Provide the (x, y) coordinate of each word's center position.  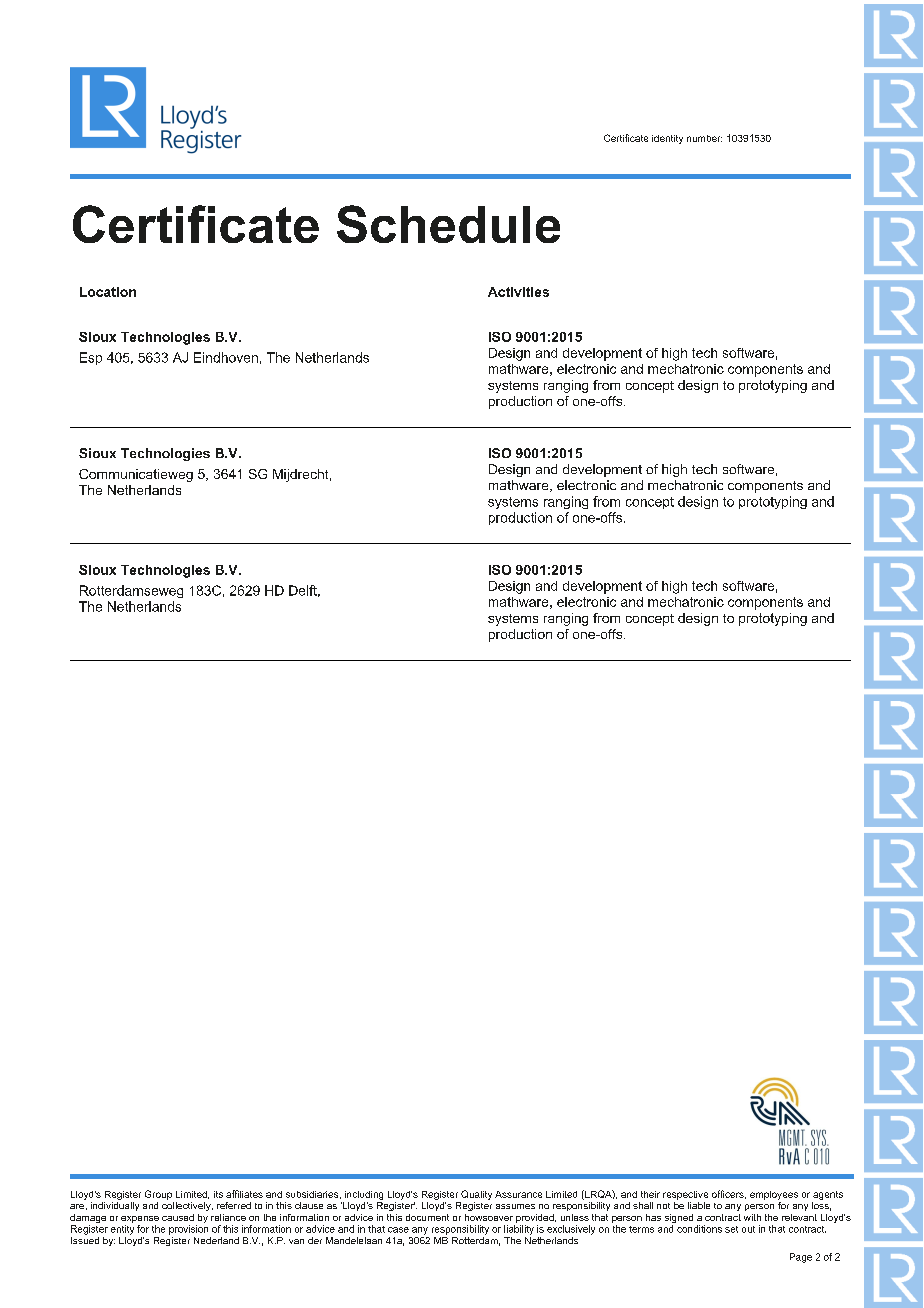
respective (685, 1195)
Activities (518, 292)
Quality (476, 1195)
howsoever (489, 1217)
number (704, 138)
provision (188, 1230)
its (218, 1194)
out (748, 1229)
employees (774, 1195)
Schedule (448, 224)
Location (108, 292)
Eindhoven (226, 357)
